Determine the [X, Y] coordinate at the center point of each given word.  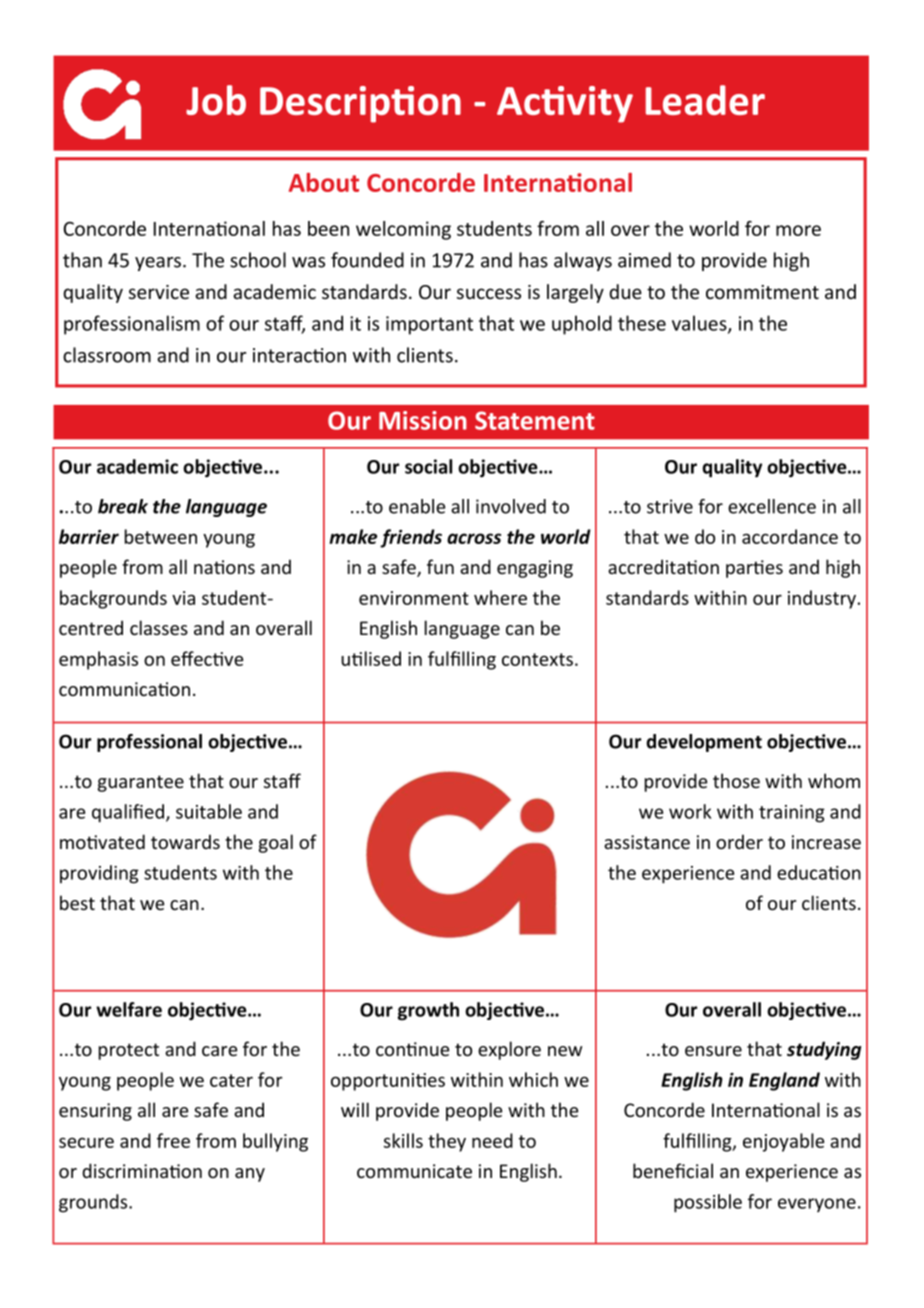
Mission [423, 420]
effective [207, 658]
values [700, 324]
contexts [537, 659]
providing [99, 874]
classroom [107, 355]
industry [822, 599]
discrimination [142, 1170]
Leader [705, 100]
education [819, 872]
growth [428, 1011]
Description [360, 104]
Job [216, 100]
